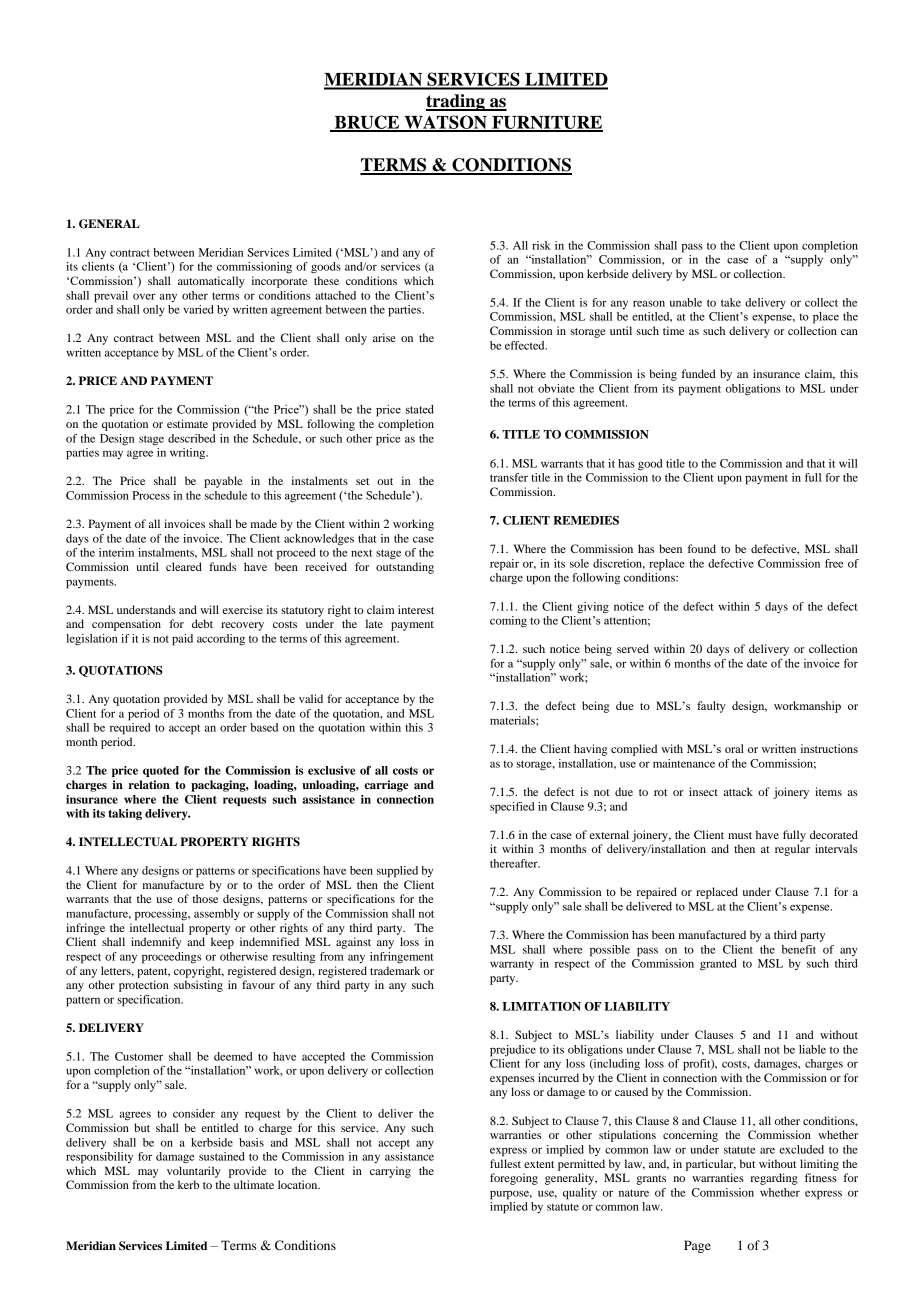 The image size is (924, 1308). What do you see at coordinates (711, 707) in the image?
I see `faulty` at bounding box center [711, 707].
